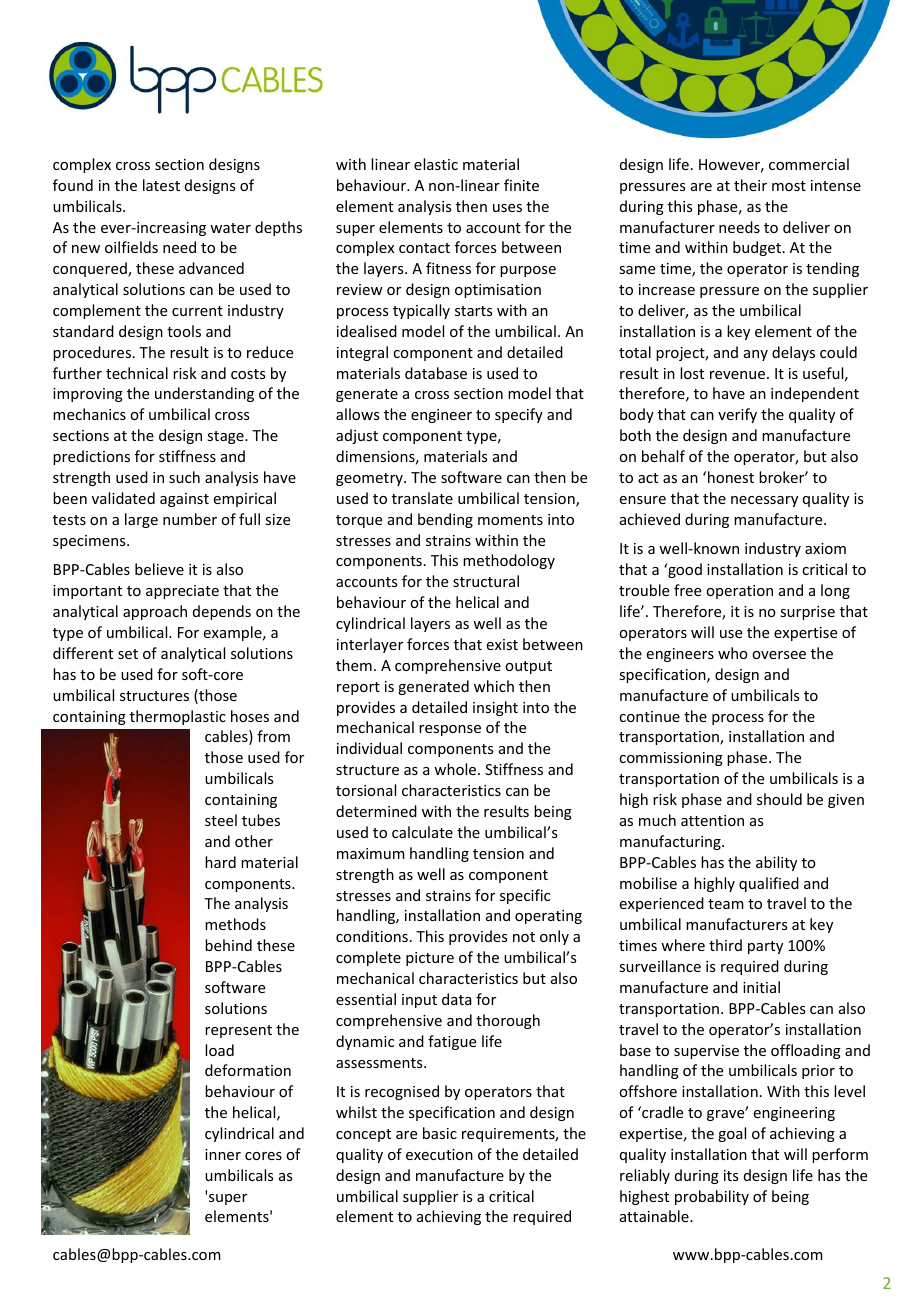 The width and height of the screenshot is (924, 1309). Describe the element at coordinates (161, 185) in the screenshot. I see `latest` at that location.
